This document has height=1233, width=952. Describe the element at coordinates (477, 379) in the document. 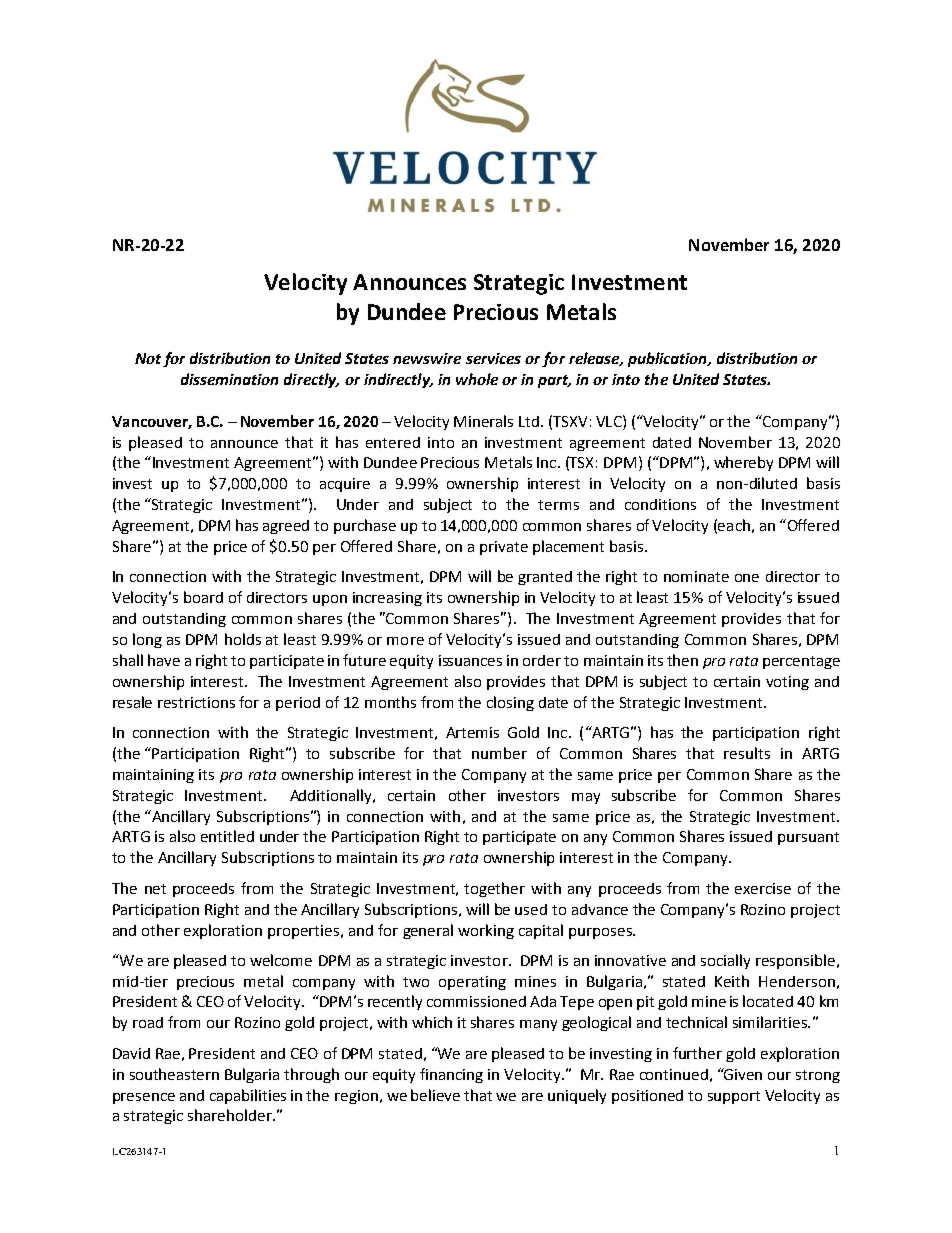

I see `whole` at that location.
